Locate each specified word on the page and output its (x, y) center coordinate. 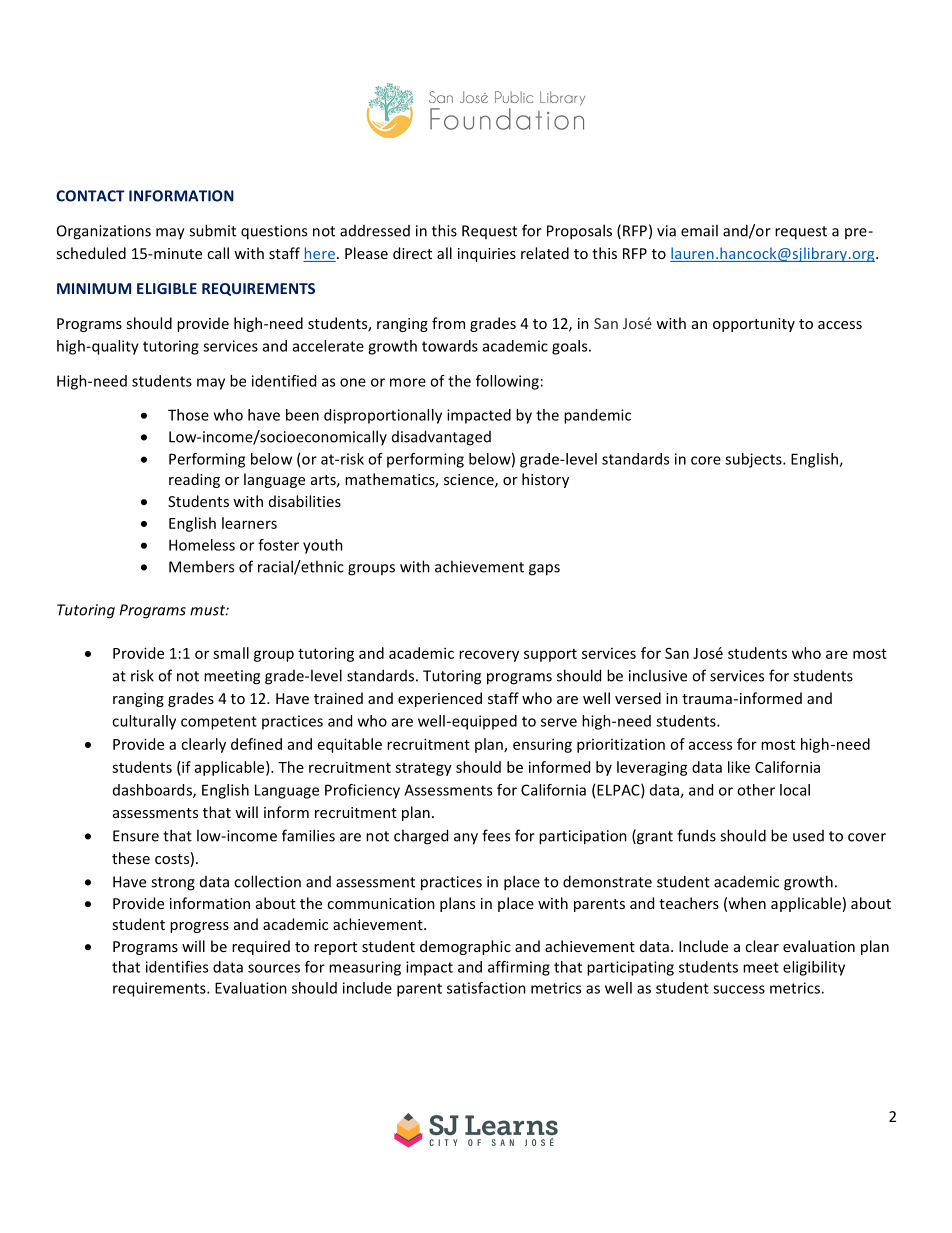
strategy (423, 769)
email (699, 230)
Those (188, 415)
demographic (465, 947)
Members (201, 566)
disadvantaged (441, 438)
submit (212, 230)
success (739, 989)
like (739, 767)
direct (412, 253)
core (706, 460)
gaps (544, 570)
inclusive (658, 675)
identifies (177, 967)
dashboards (153, 791)
